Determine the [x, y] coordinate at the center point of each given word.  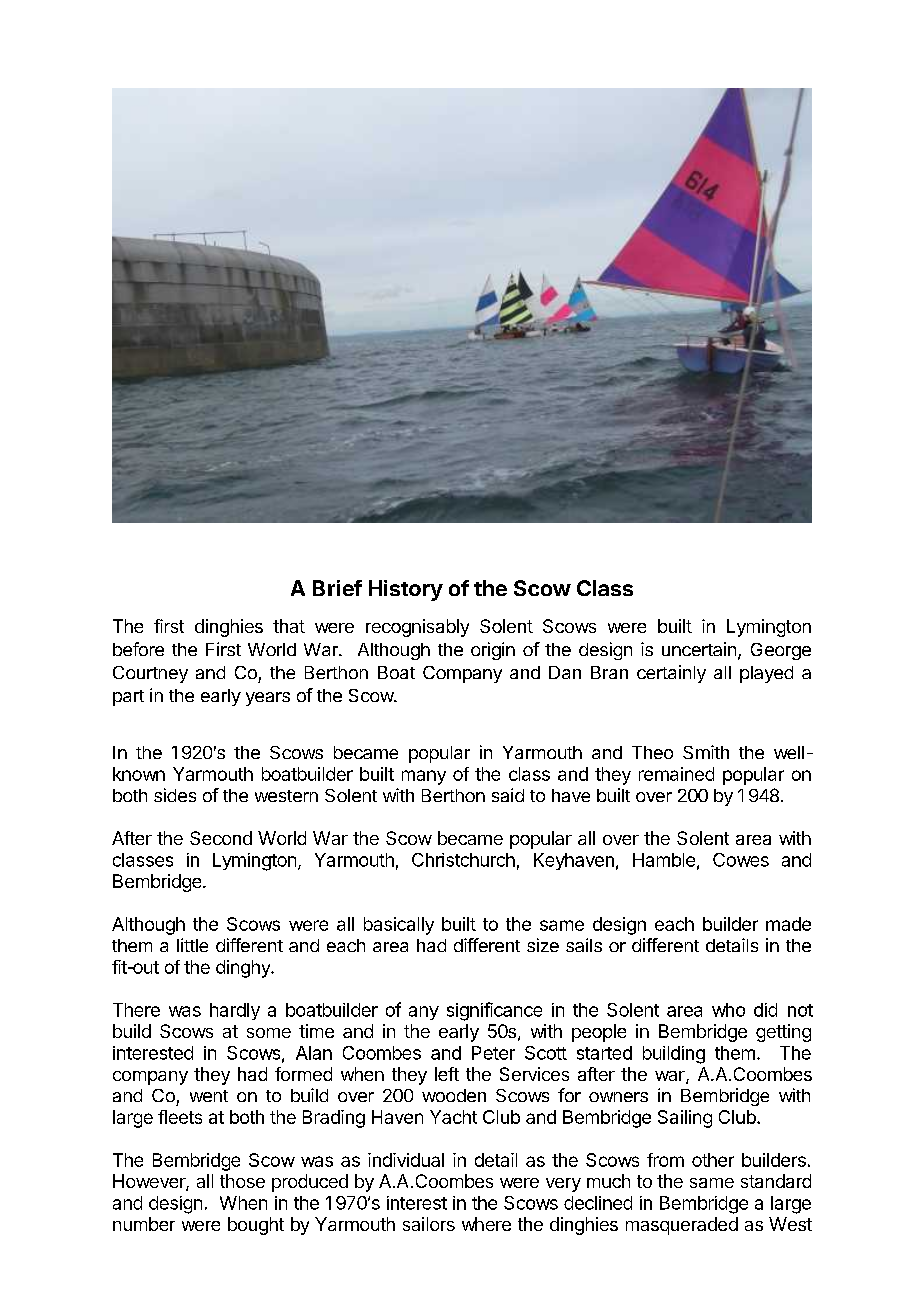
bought [256, 1226]
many [424, 777]
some [269, 1033]
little [192, 945]
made [788, 924]
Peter [493, 1053]
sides [175, 795]
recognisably [417, 628]
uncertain [699, 649]
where [486, 1224]
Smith [706, 752]
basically [399, 926]
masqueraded [682, 1226]
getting [783, 1033]
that [289, 626]
